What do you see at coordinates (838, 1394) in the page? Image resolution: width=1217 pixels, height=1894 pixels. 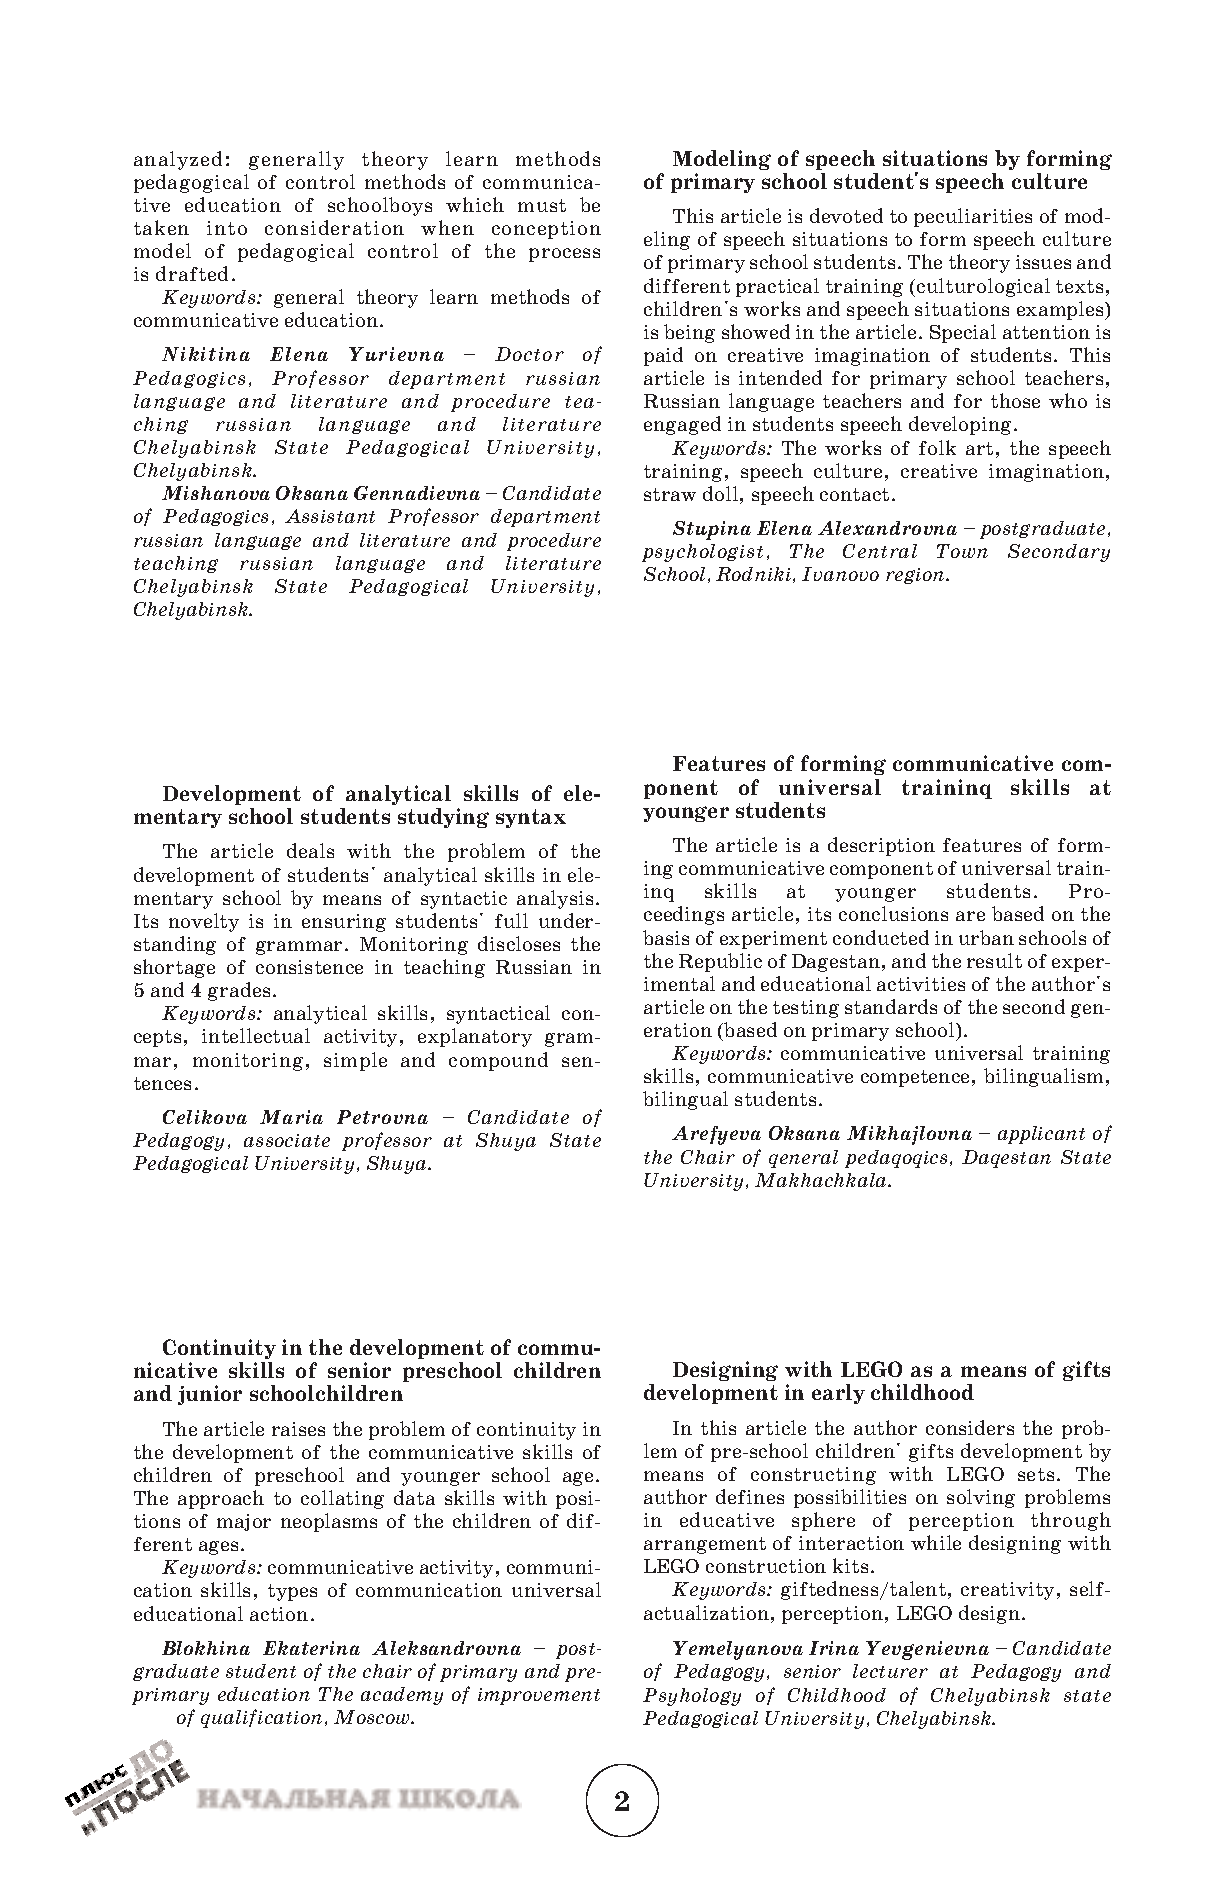 I see `early` at bounding box center [838, 1394].
